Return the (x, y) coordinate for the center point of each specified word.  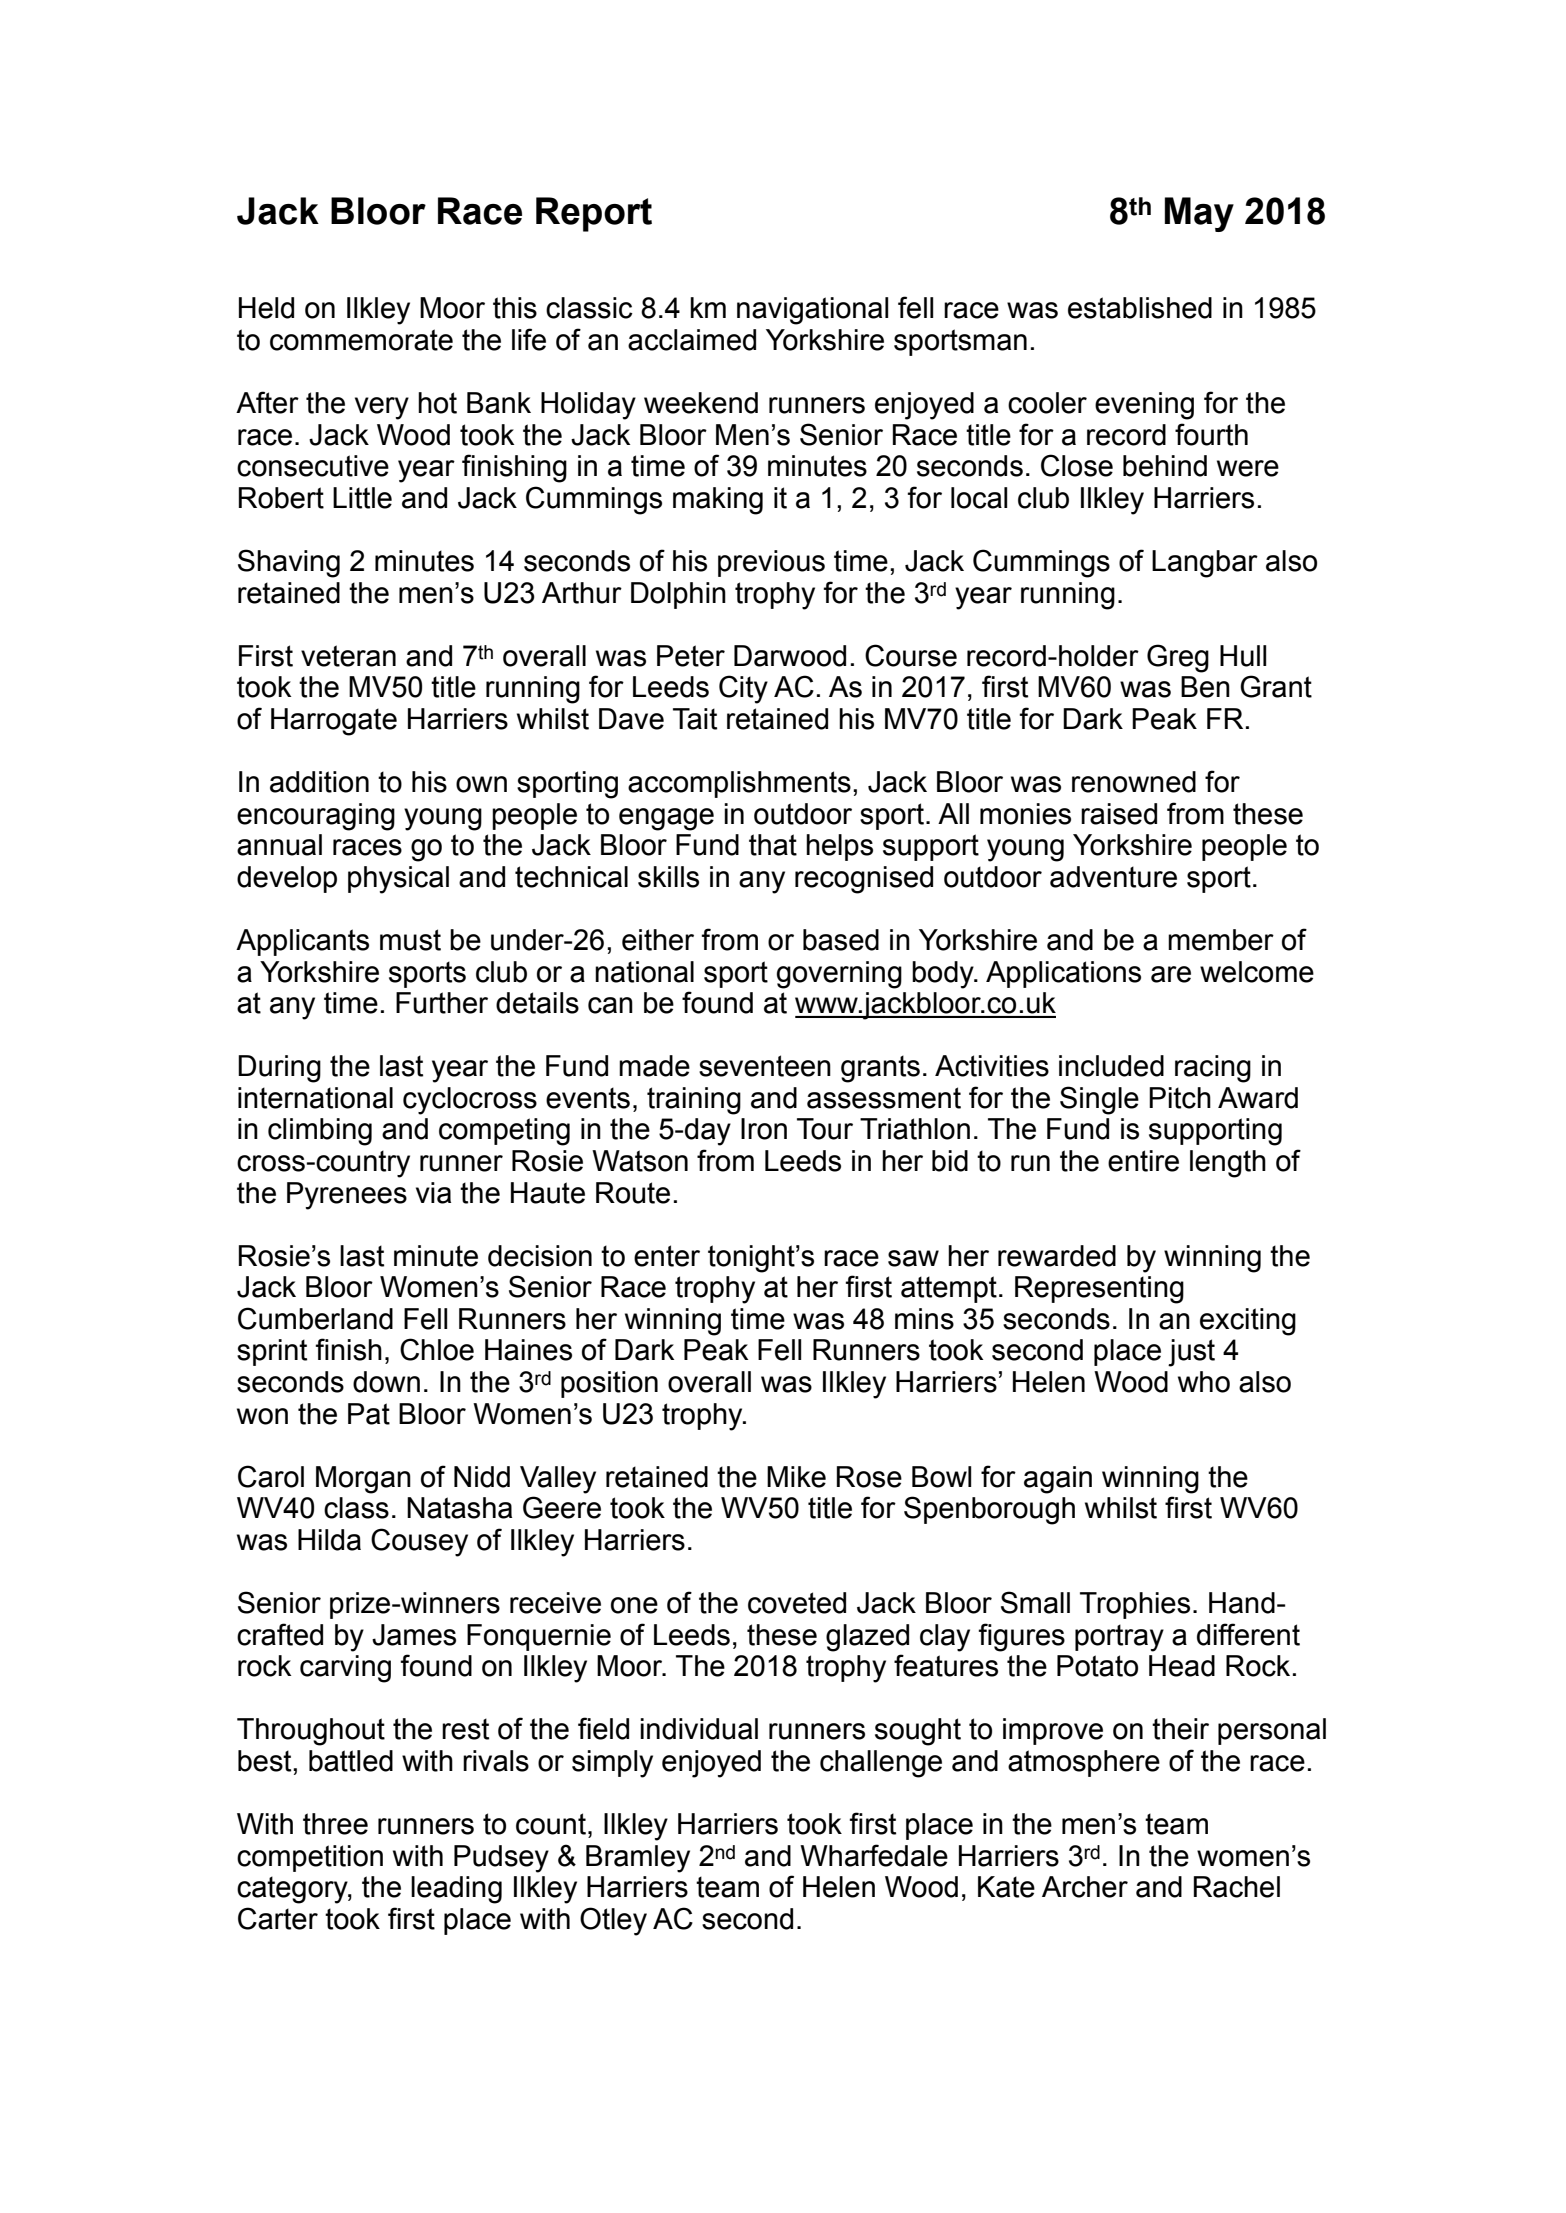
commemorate (361, 340)
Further (442, 1003)
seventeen (765, 1066)
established (1140, 308)
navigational (812, 311)
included (1111, 1066)
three (335, 1824)
